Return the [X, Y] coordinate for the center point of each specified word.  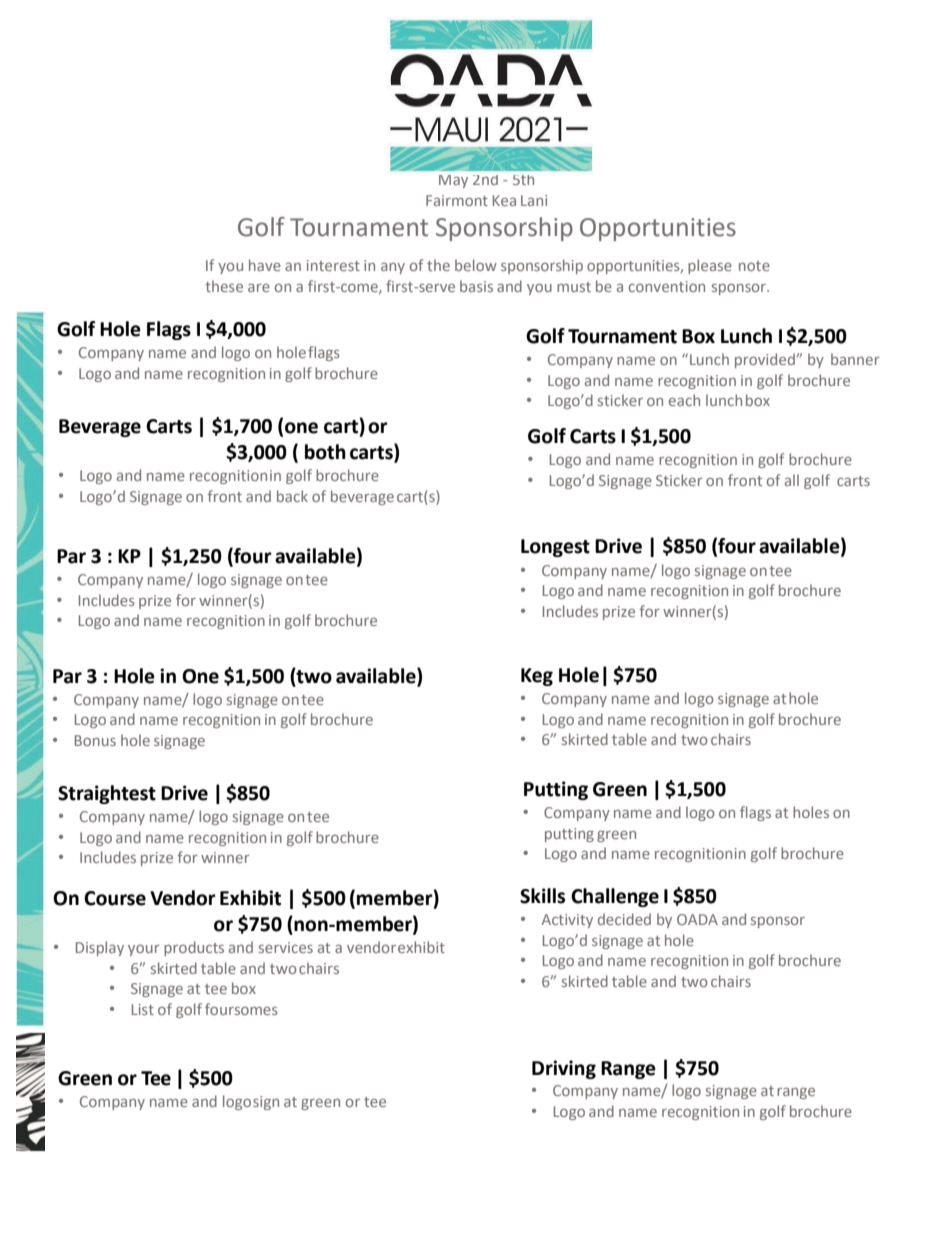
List [143, 1009]
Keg [537, 677]
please [710, 266]
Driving [564, 1069]
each [684, 400]
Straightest [107, 794]
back [292, 496]
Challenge [615, 897]
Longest [555, 548]
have [265, 265]
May [453, 181]
